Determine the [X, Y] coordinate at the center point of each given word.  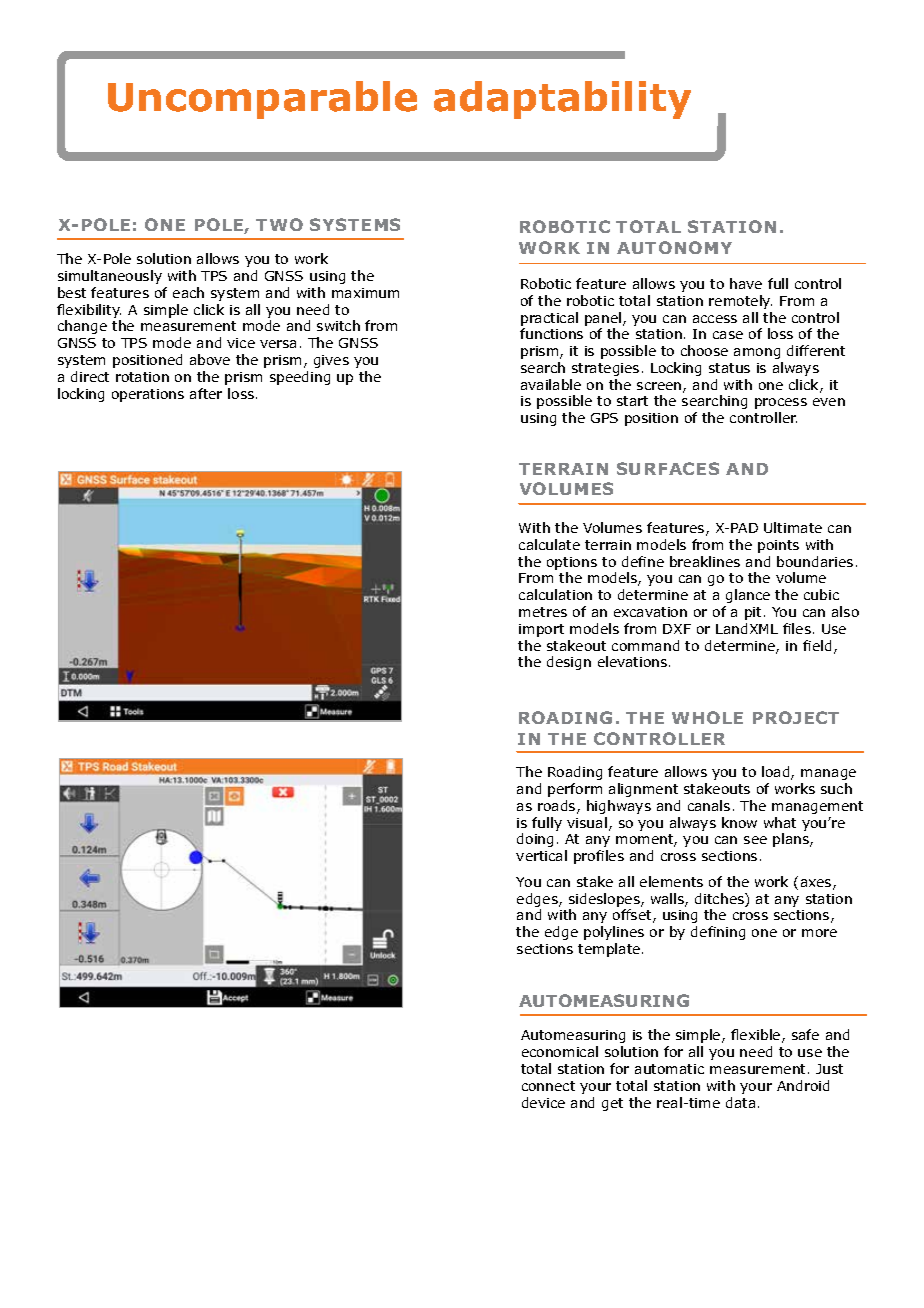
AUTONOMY [674, 247]
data [740, 1102]
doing [535, 840]
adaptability [562, 100]
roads [558, 807]
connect [548, 1086]
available [551, 384]
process [781, 403]
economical [560, 1051]
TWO [279, 224]
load [777, 773]
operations [148, 395]
